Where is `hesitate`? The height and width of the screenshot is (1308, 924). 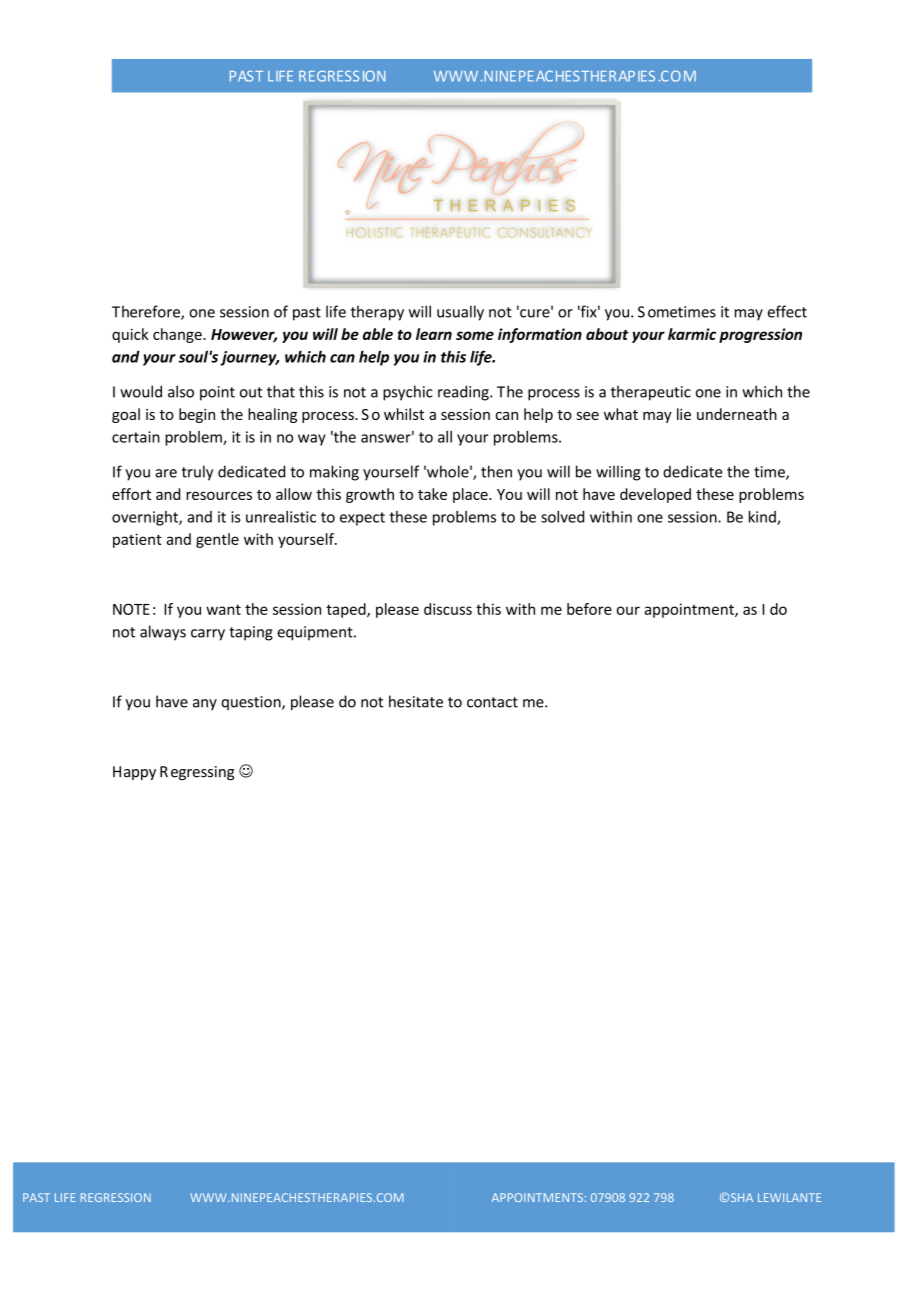 hesitate is located at coordinates (416, 701).
